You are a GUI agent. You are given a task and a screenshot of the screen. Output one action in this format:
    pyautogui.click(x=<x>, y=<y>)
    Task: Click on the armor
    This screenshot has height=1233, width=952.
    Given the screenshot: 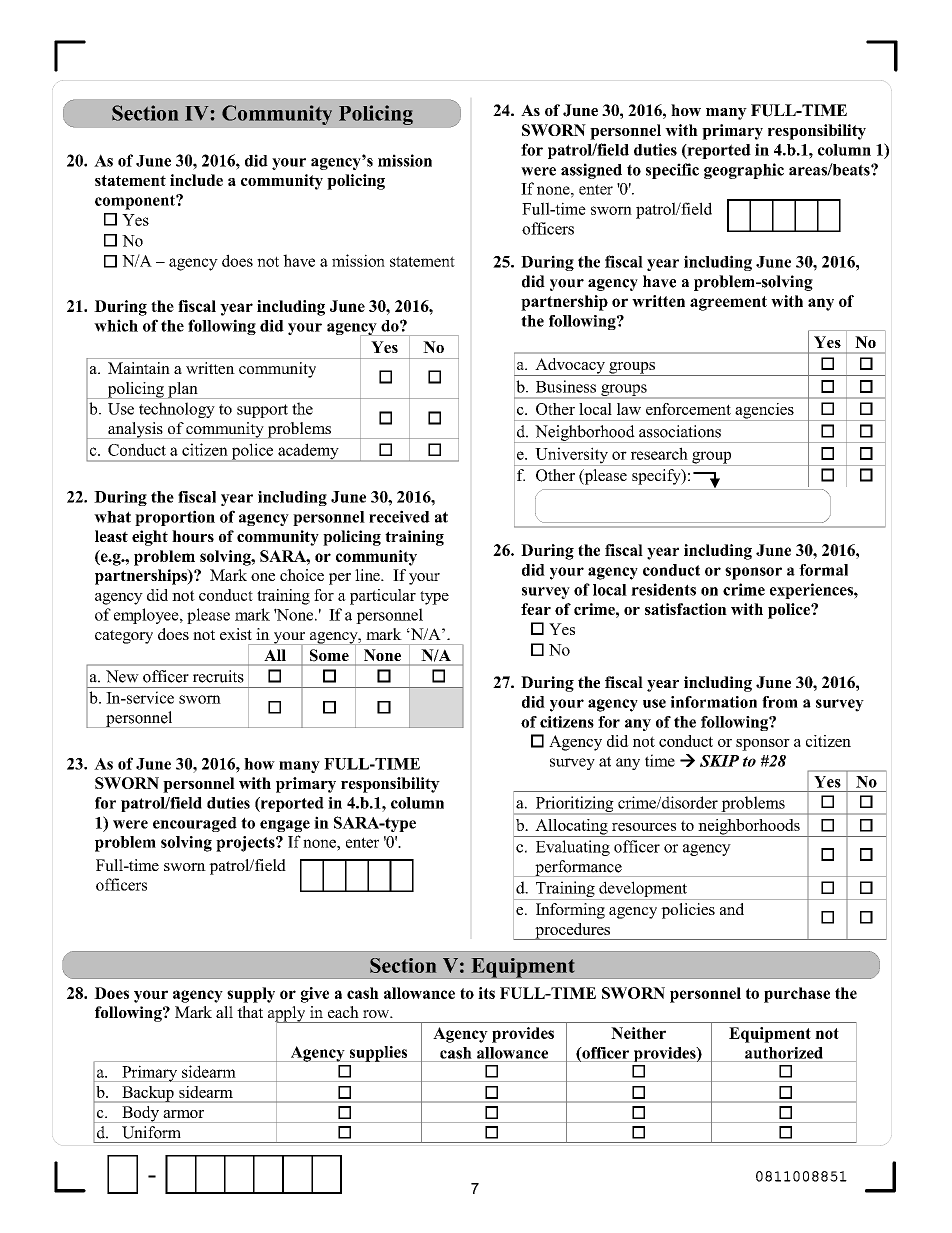 What is the action you would take?
    pyautogui.click(x=183, y=1114)
